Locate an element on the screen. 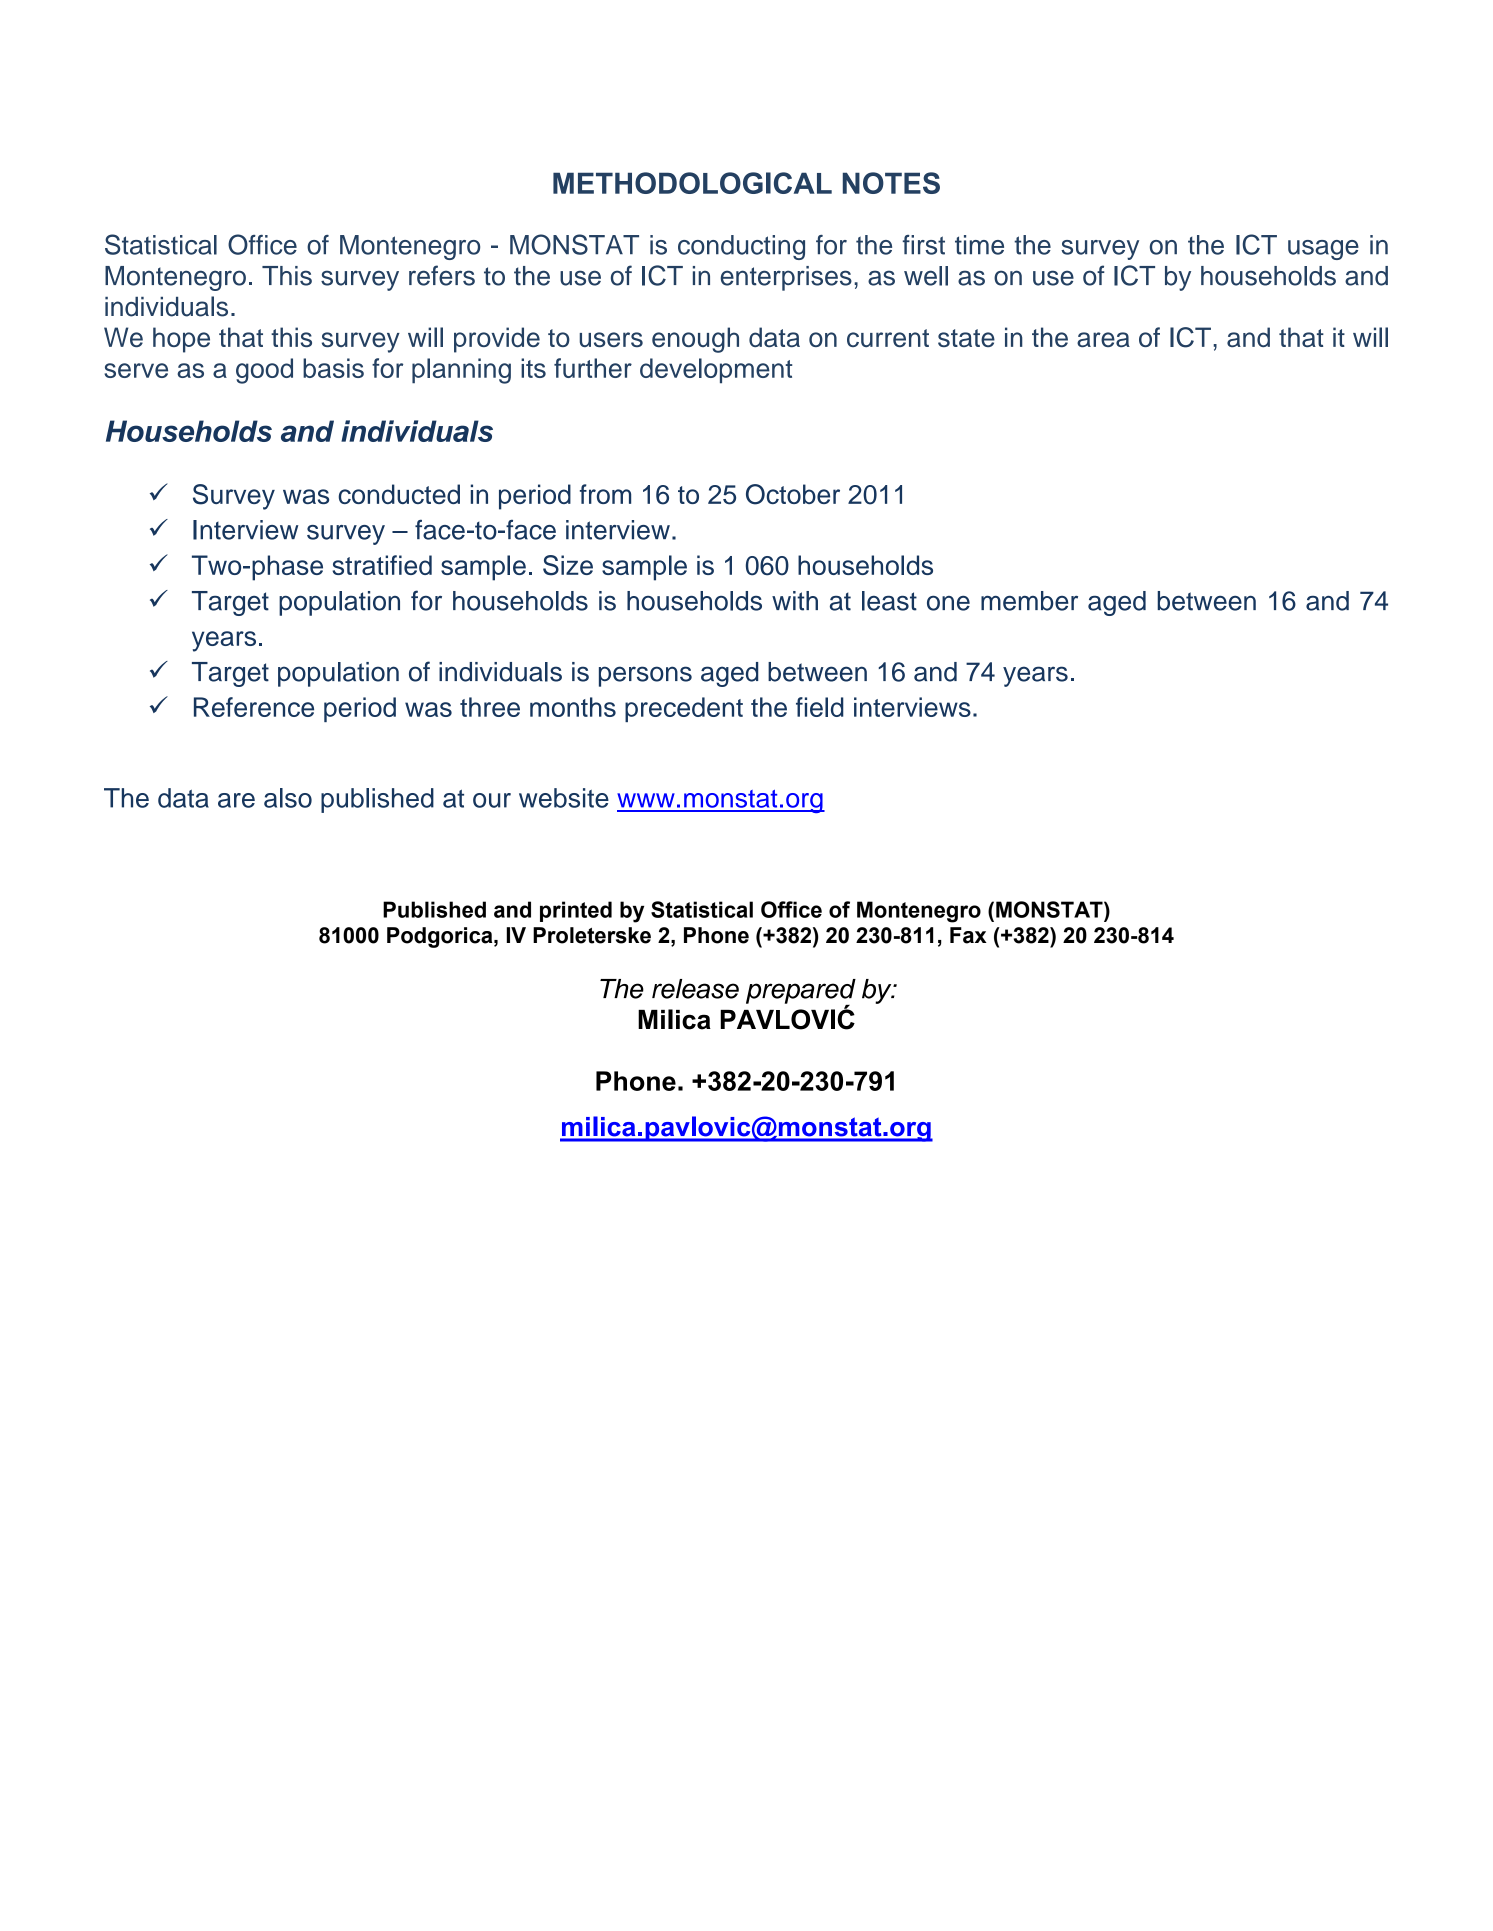  October is located at coordinates (793, 494).
